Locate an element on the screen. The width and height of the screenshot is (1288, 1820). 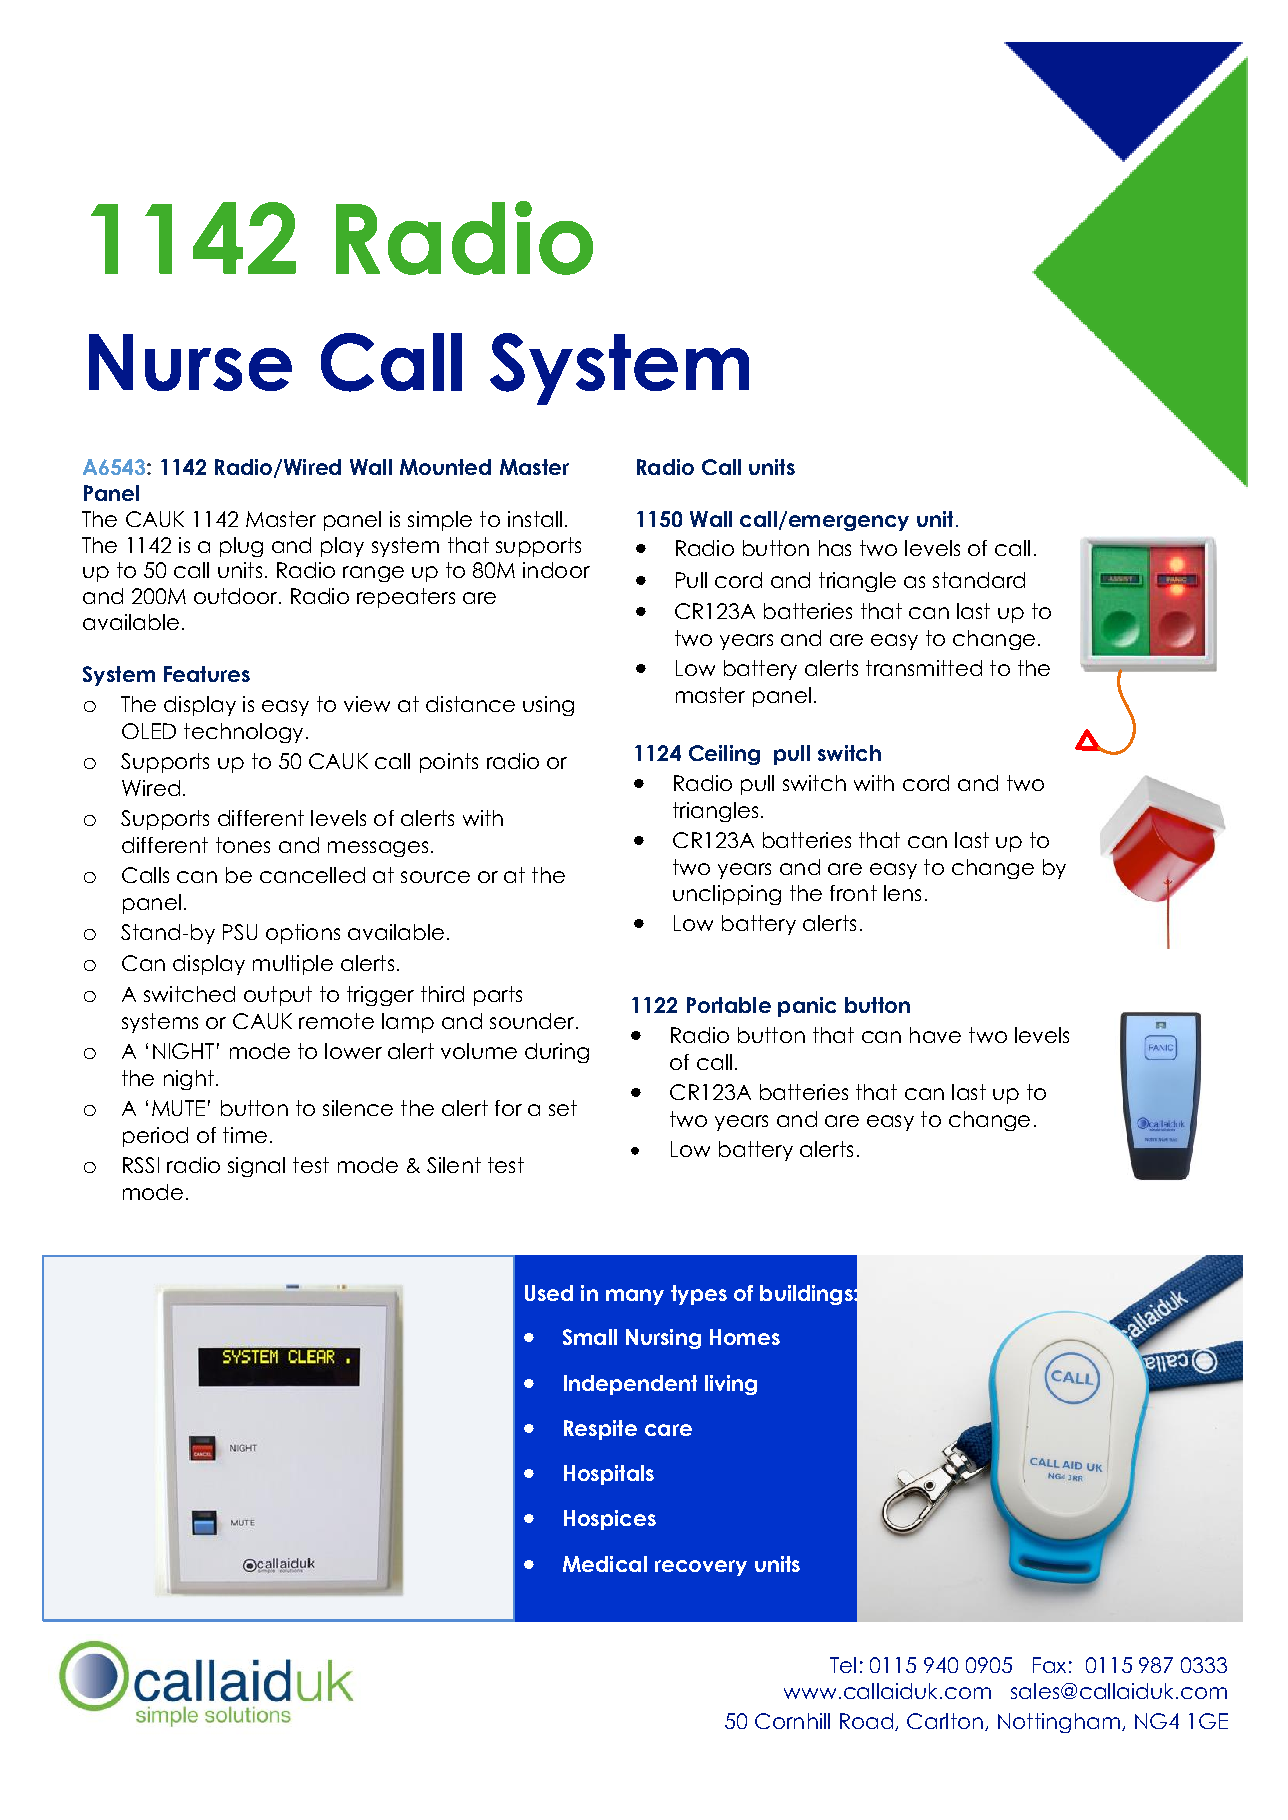
buildings is located at coordinates (807, 1295).
